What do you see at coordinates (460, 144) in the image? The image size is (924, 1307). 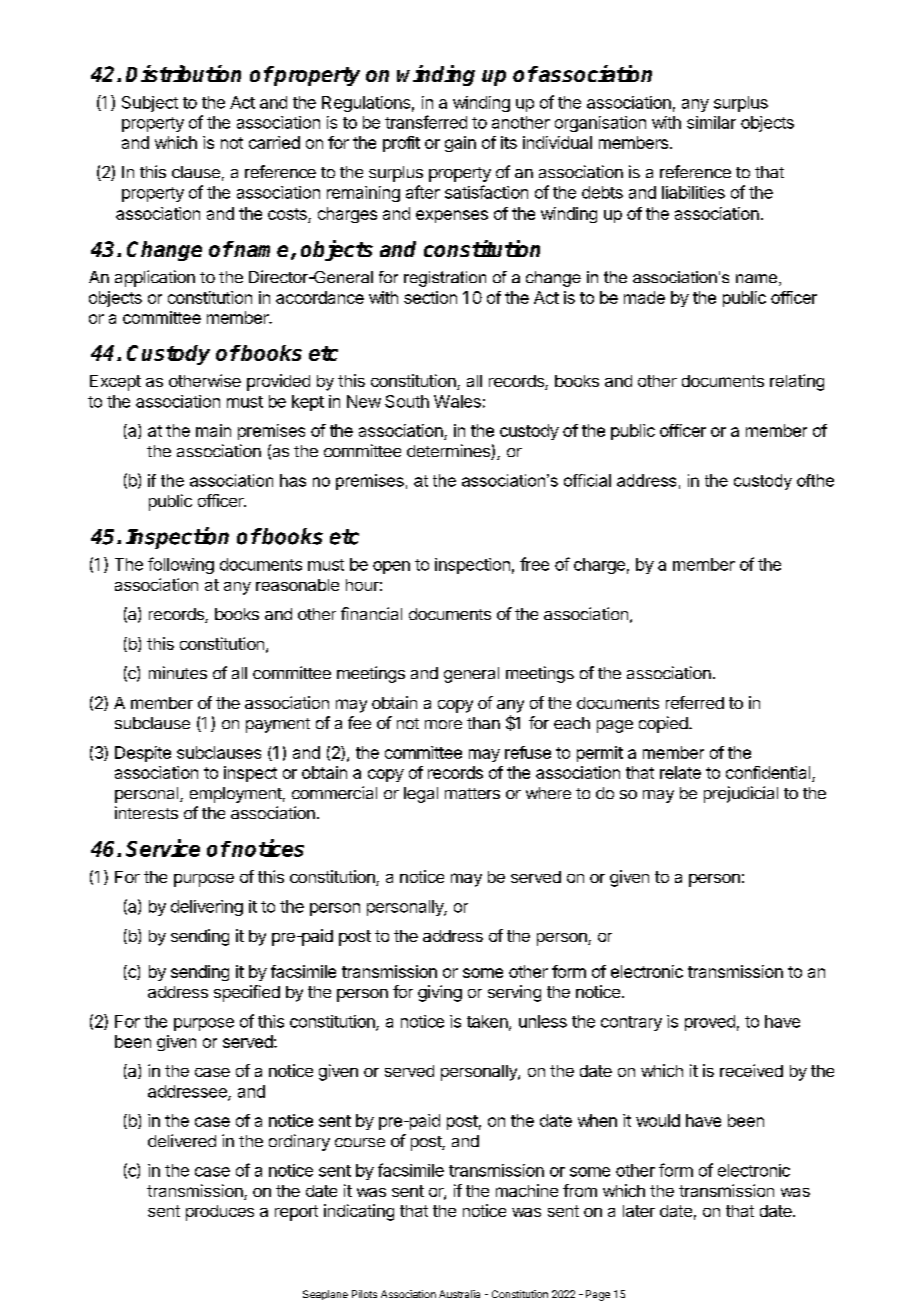 I see `gain` at bounding box center [460, 144].
